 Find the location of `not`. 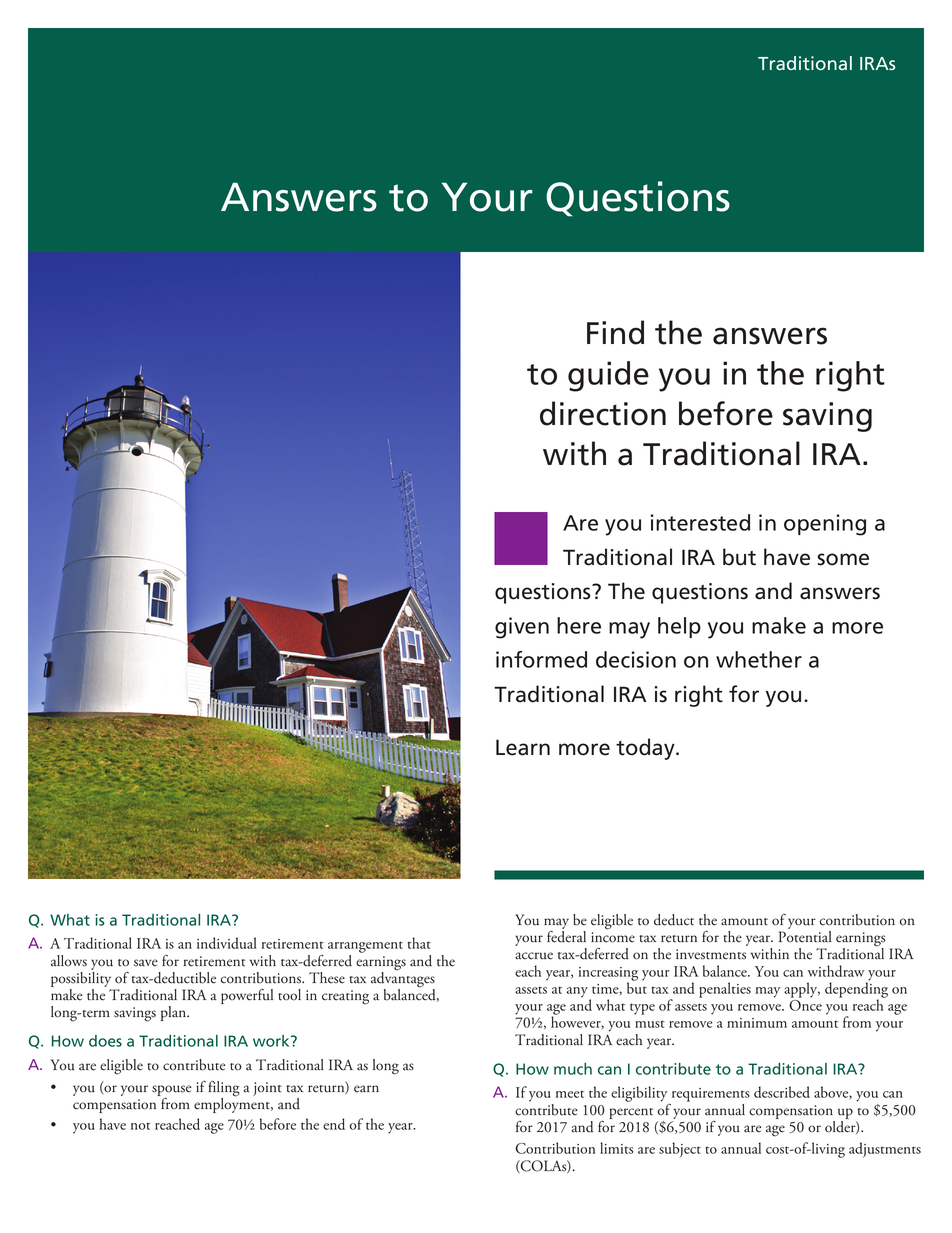

not is located at coordinates (141, 1126).
